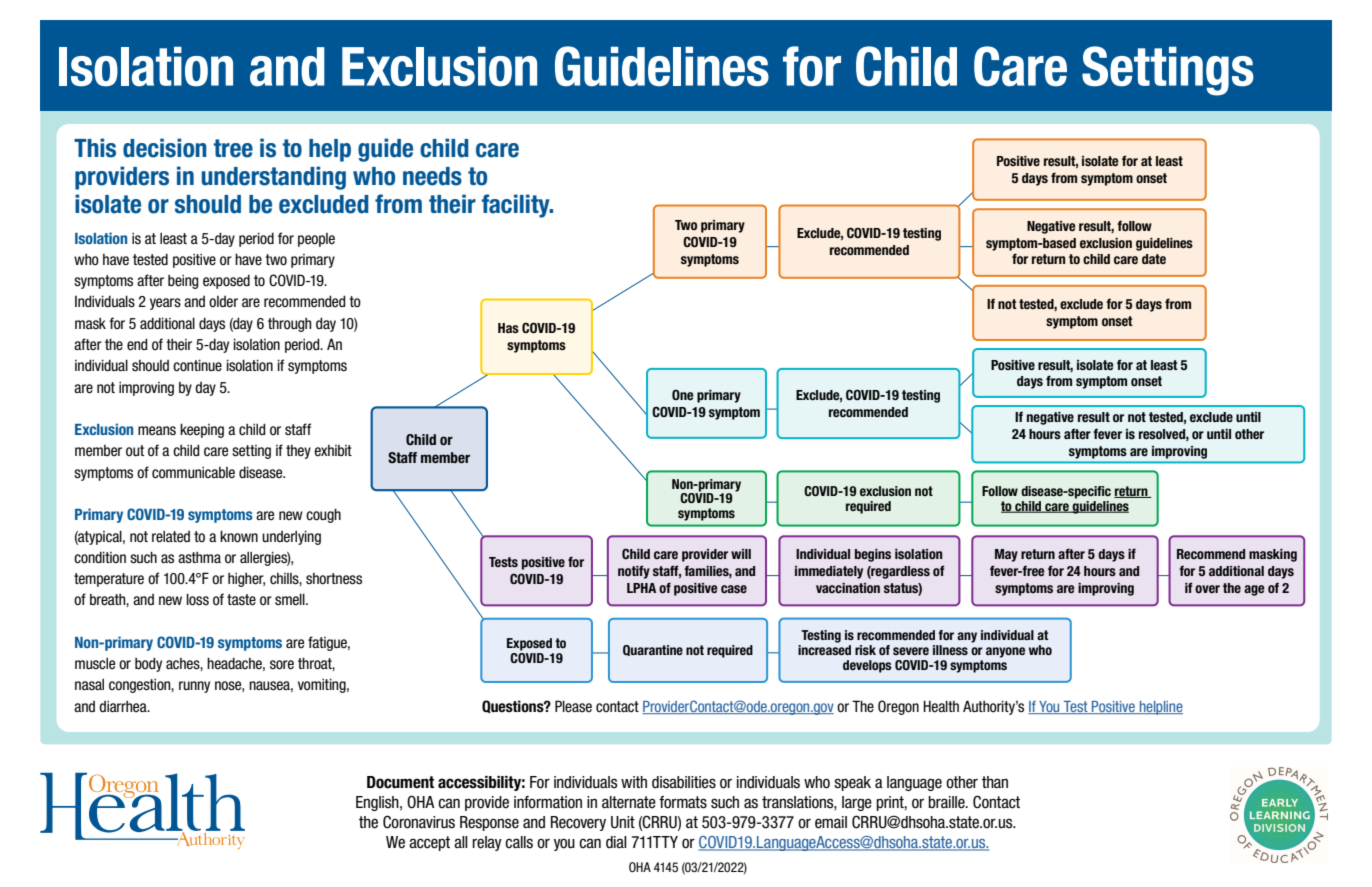  What do you see at coordinates (508, 328) in the screenshot?
I see `Has` at bounding box center [508, 328].
